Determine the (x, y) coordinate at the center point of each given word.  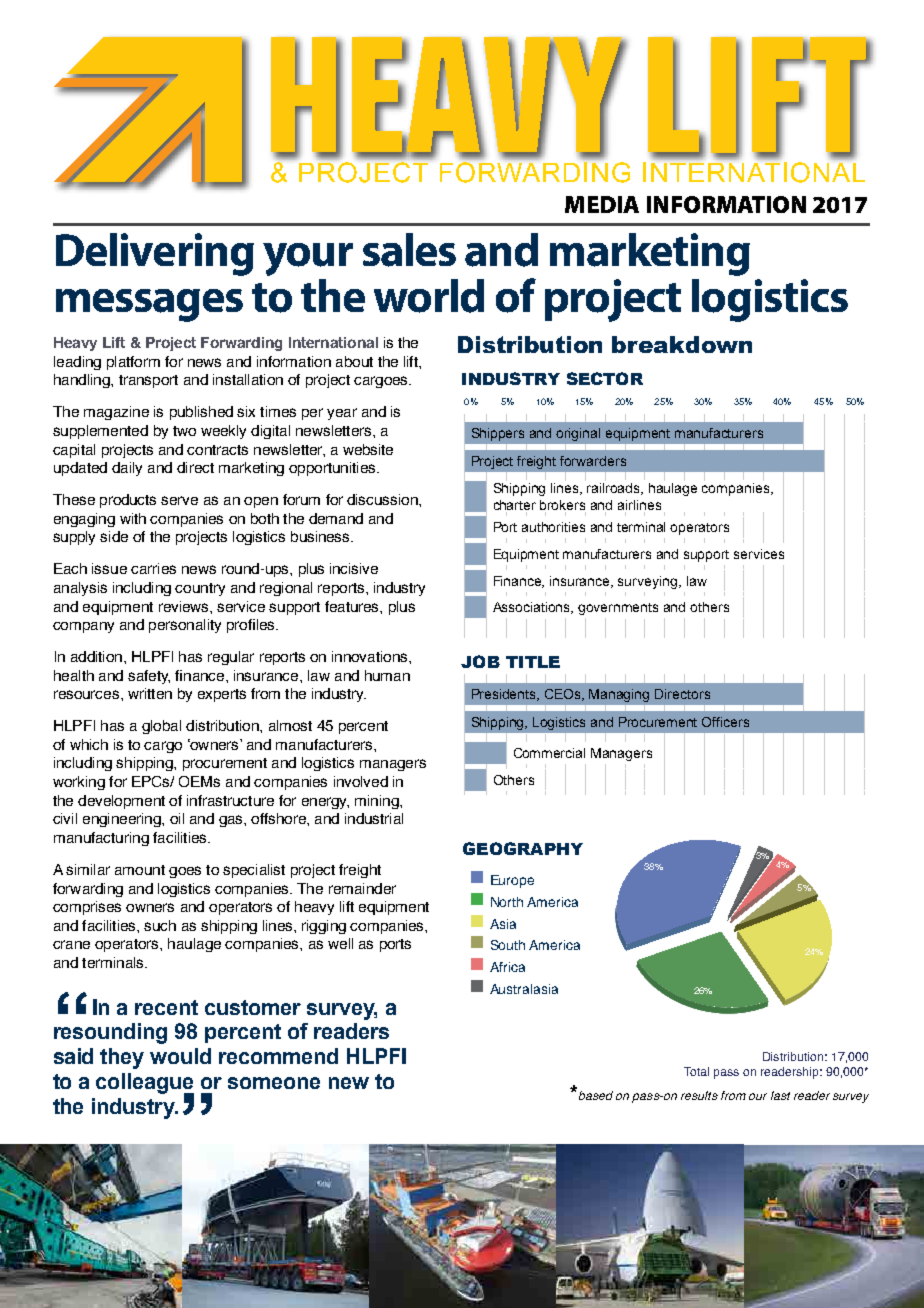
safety (149, 677)
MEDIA (602, 204)
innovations (371, 656)
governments (618, 609)
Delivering (155, 254)
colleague (145, 1084)
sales (409, 250)
